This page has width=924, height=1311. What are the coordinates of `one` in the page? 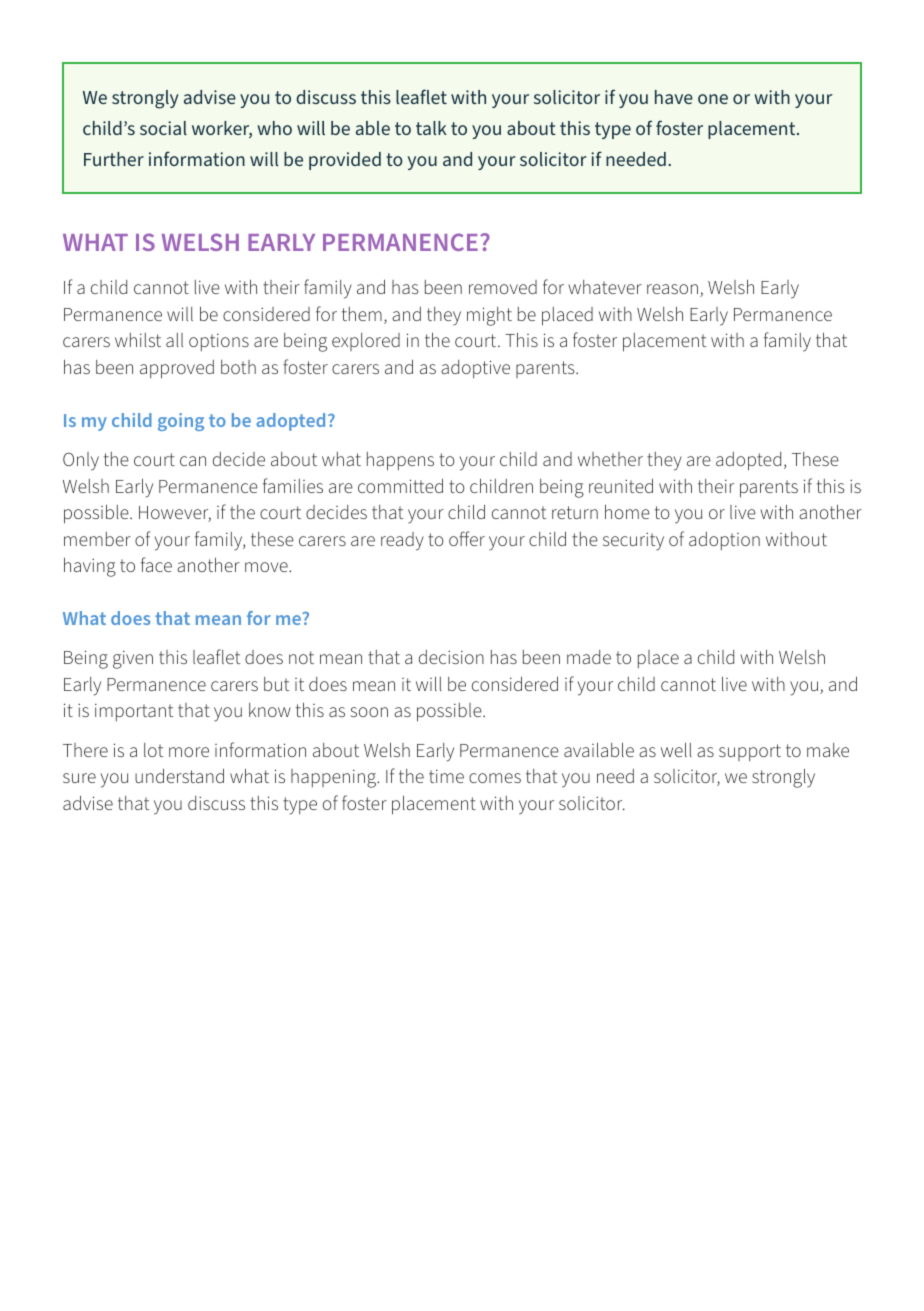 It's located at (713, 99).
